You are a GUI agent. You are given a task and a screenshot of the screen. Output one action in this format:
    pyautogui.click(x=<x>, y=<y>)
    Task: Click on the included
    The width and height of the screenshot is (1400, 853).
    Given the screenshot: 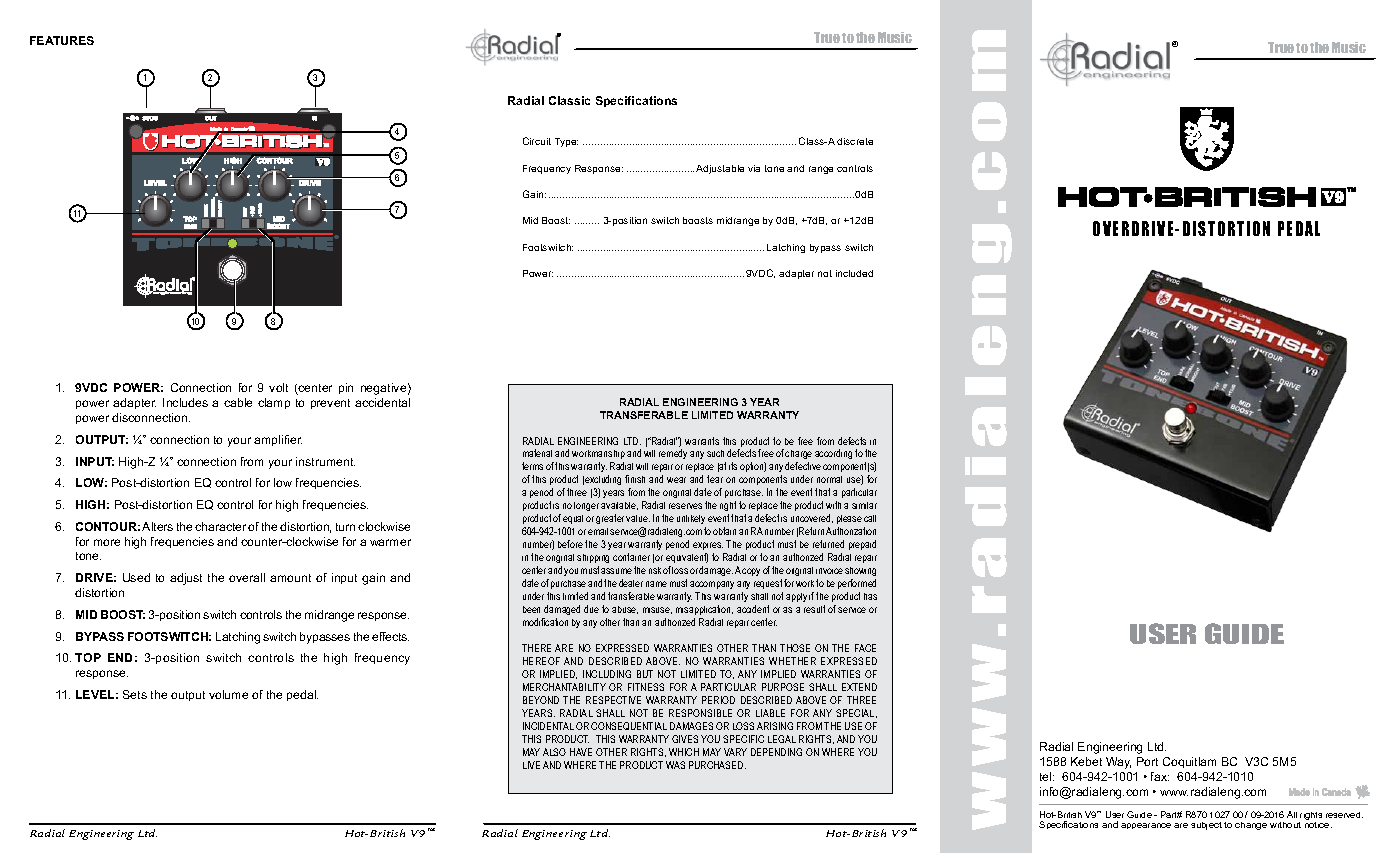 What is the action you would take?
    pyautogui.click(x=854, y=273)
